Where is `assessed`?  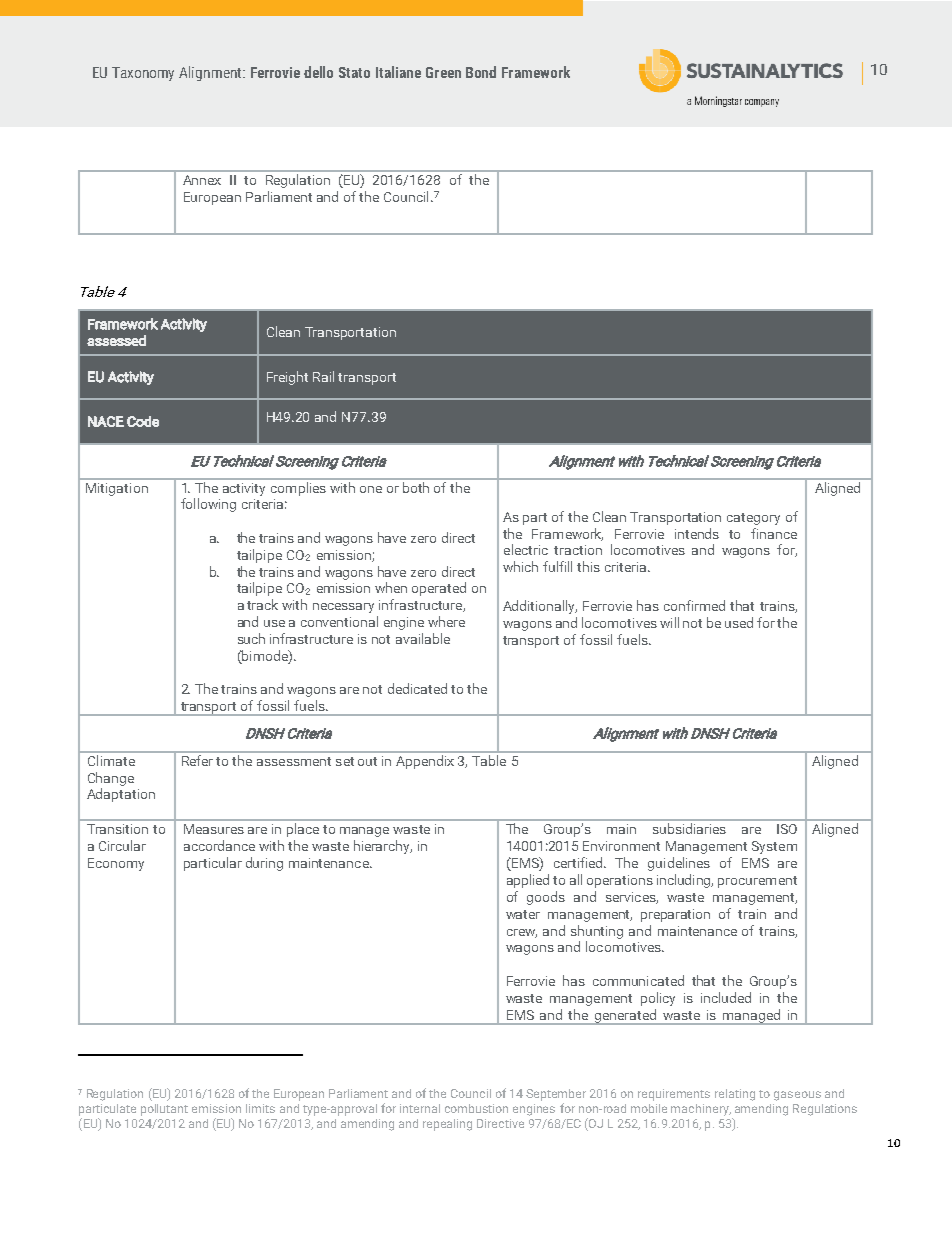
assessed is located at coordinates (116, 340).
